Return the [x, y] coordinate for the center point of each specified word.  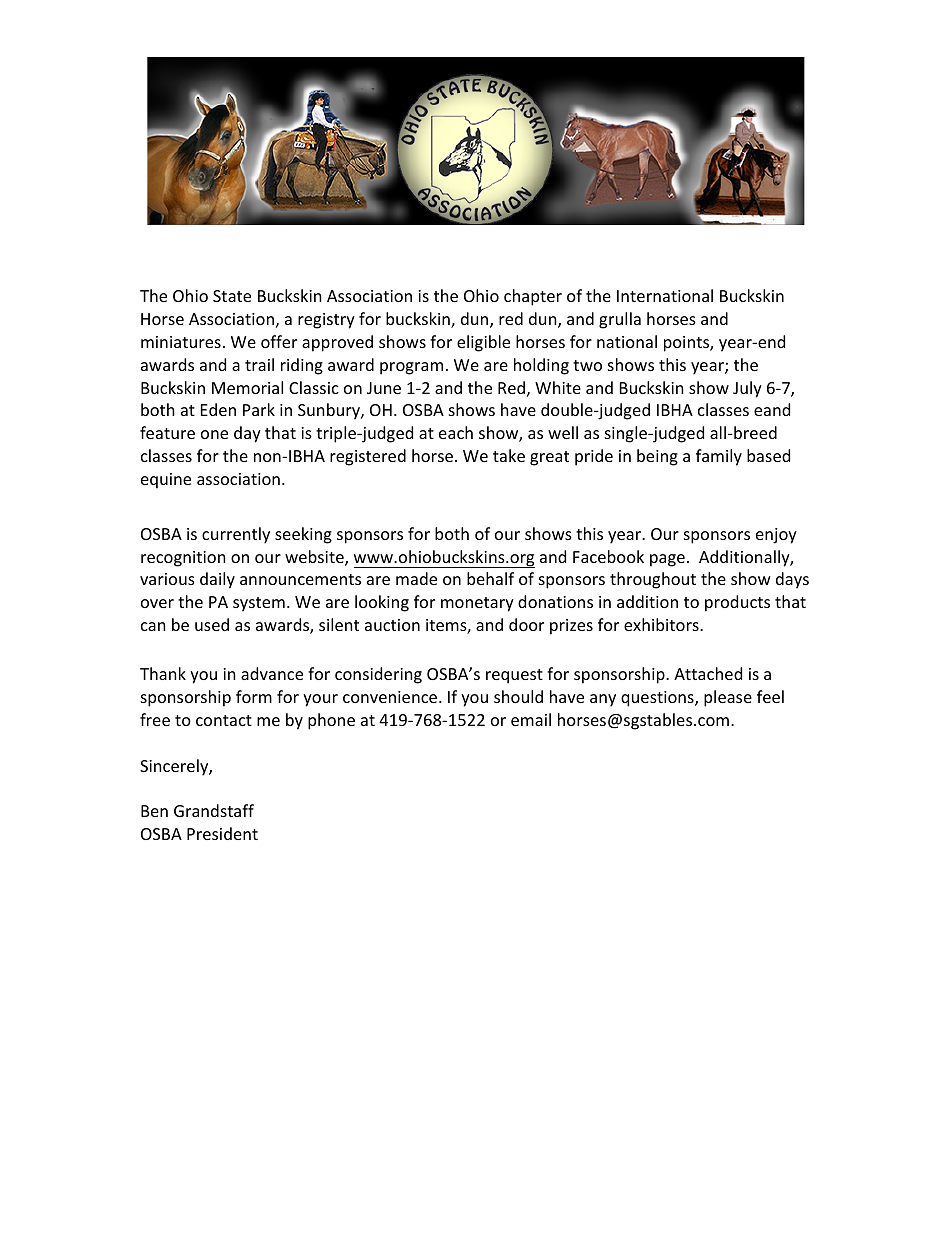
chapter [533, 297]
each [456, 432]
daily [217, 580]
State [232, 296]
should [518, 696]
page [667, 560]
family [719, 457]
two [587, 365]
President [222, 833]
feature [167, 432]
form [254, 696]
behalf [490, 578]
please [728, 698]
